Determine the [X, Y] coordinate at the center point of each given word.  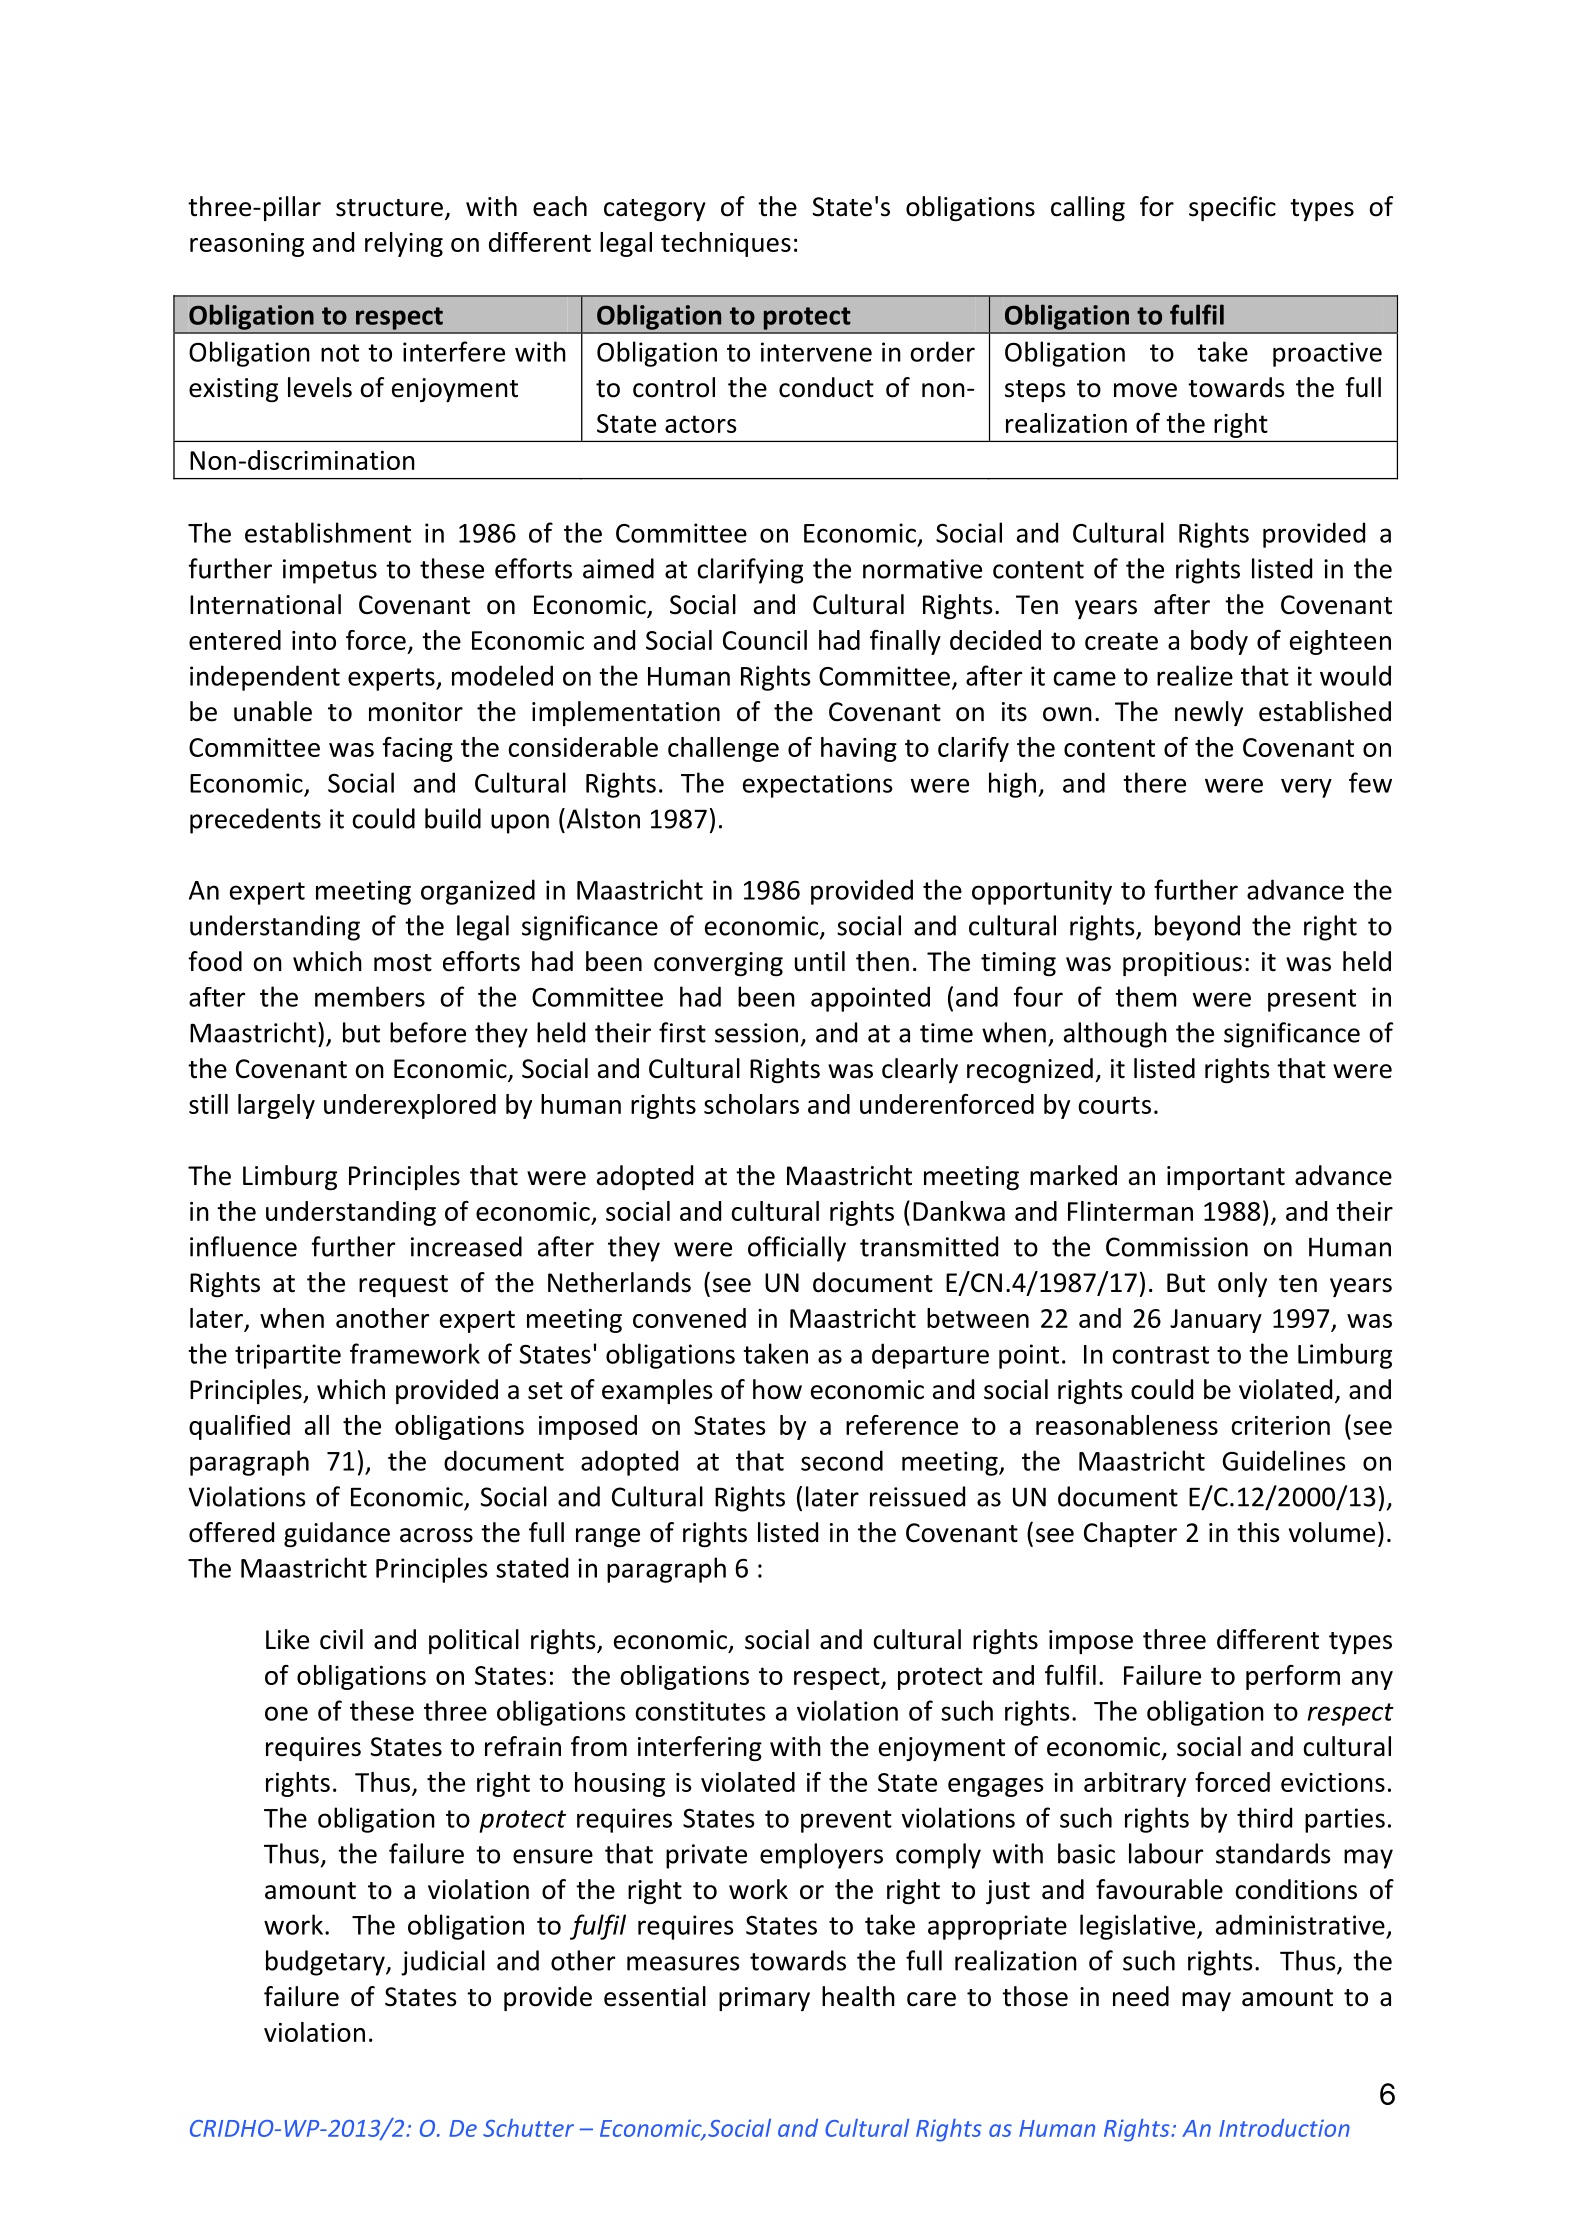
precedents [255, 821]
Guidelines [1284, 1460]
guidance [337, 1534]
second [842, 1460]
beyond [1197, 928]
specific [1232, 208]
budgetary [326, 1963]
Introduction [1284, 2128]
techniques [726, 244]
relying [404, 244]
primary [764, 1999]
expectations [818, 785]
